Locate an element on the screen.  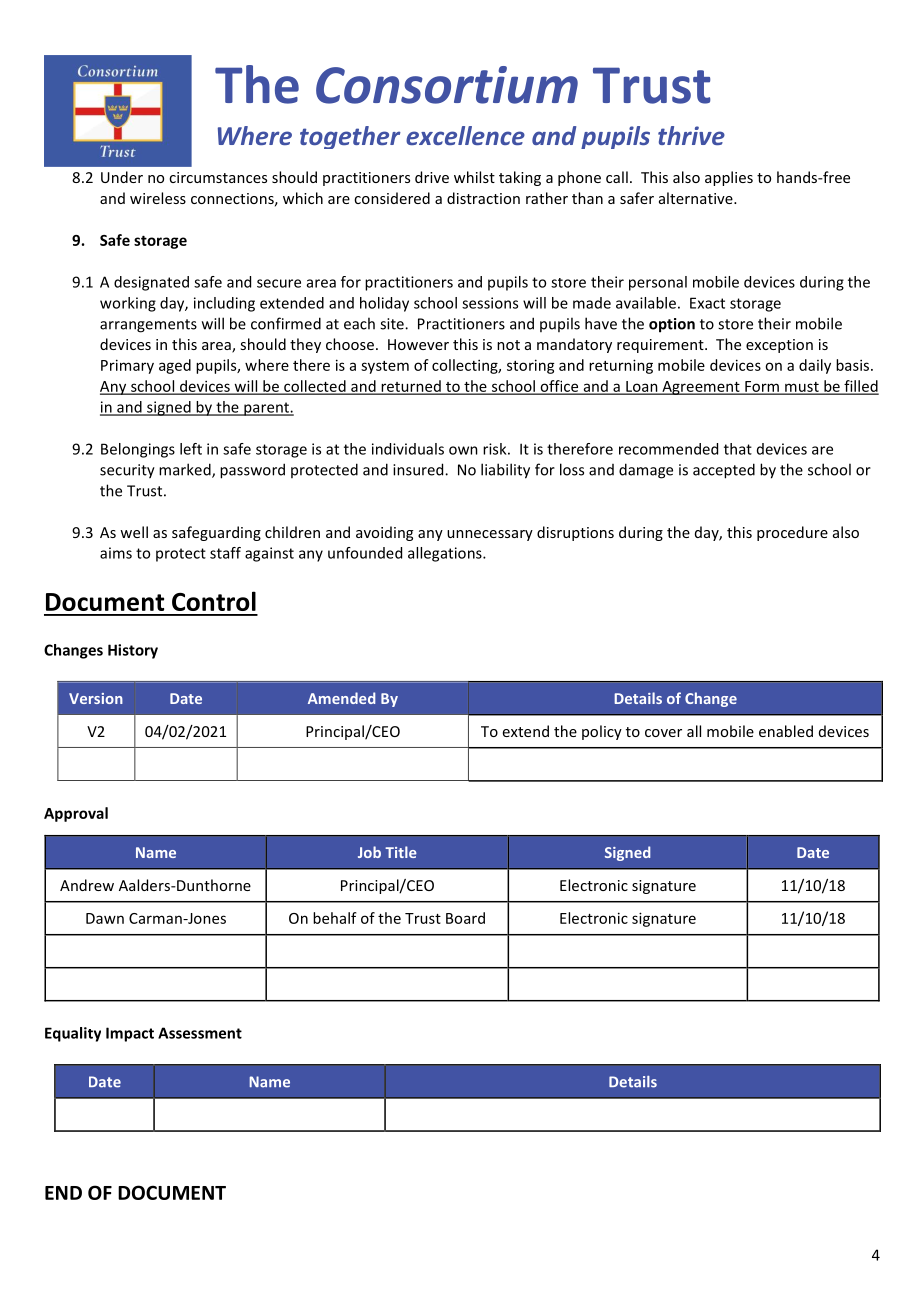
excellence is located at coordinates (465, 135).
